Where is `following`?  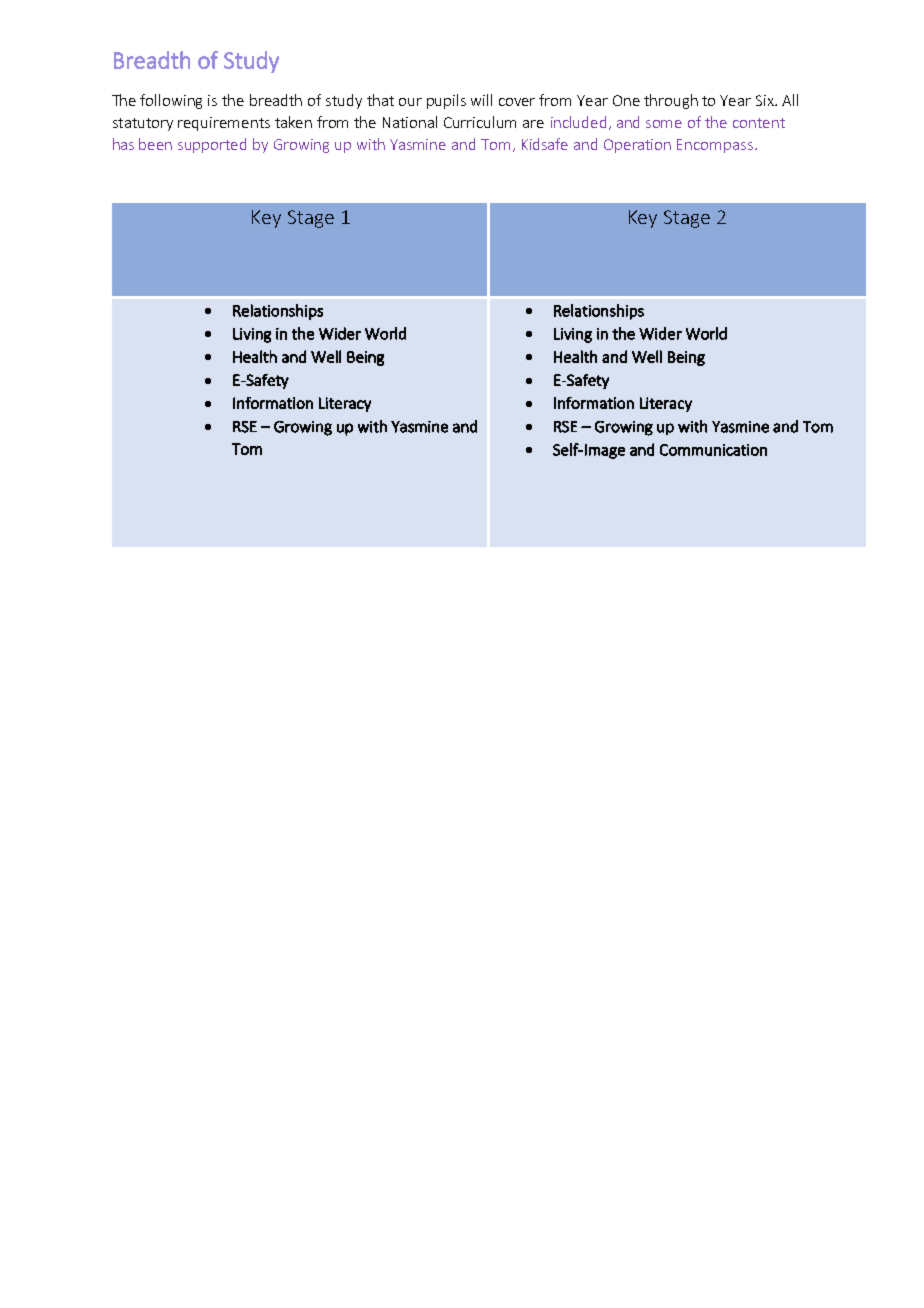 following is located at coordinates (171, 101).
